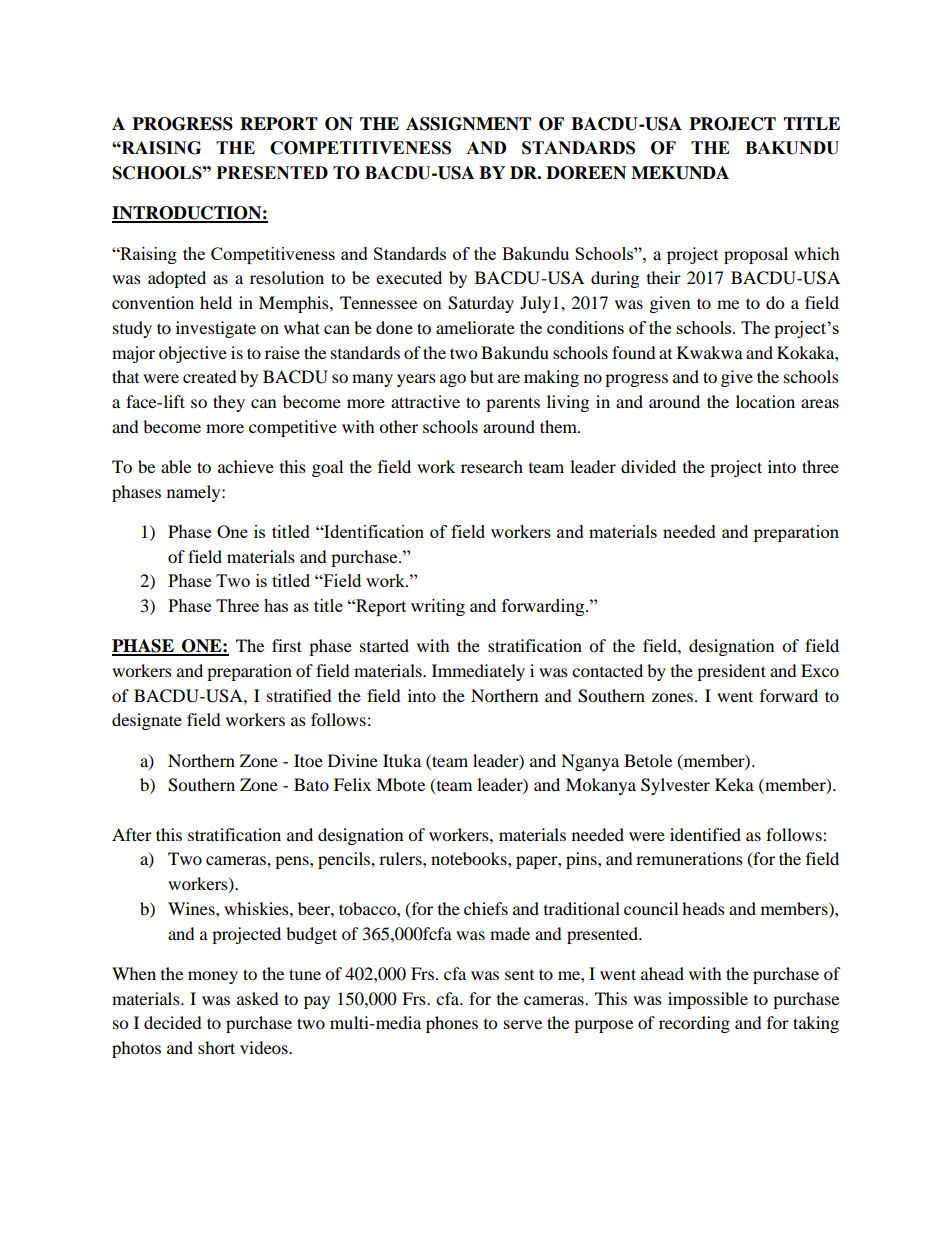 This document has width=952, height=1233. Describe the element at coordinates (287, 645) in the document. I see `first` at that location.
